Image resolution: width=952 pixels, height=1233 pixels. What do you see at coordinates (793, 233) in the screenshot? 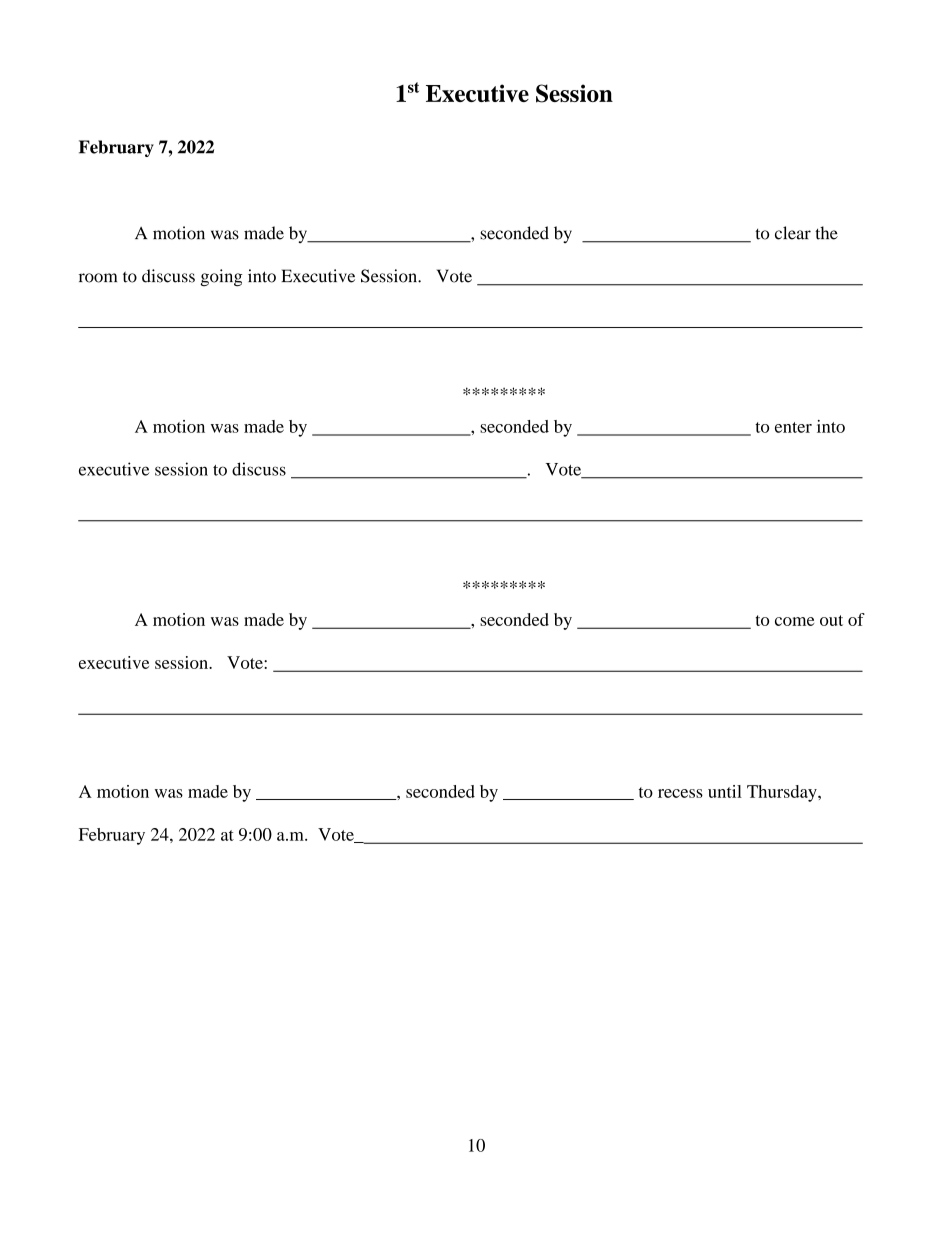
I see `clear` at bounding box center [793, 233].
